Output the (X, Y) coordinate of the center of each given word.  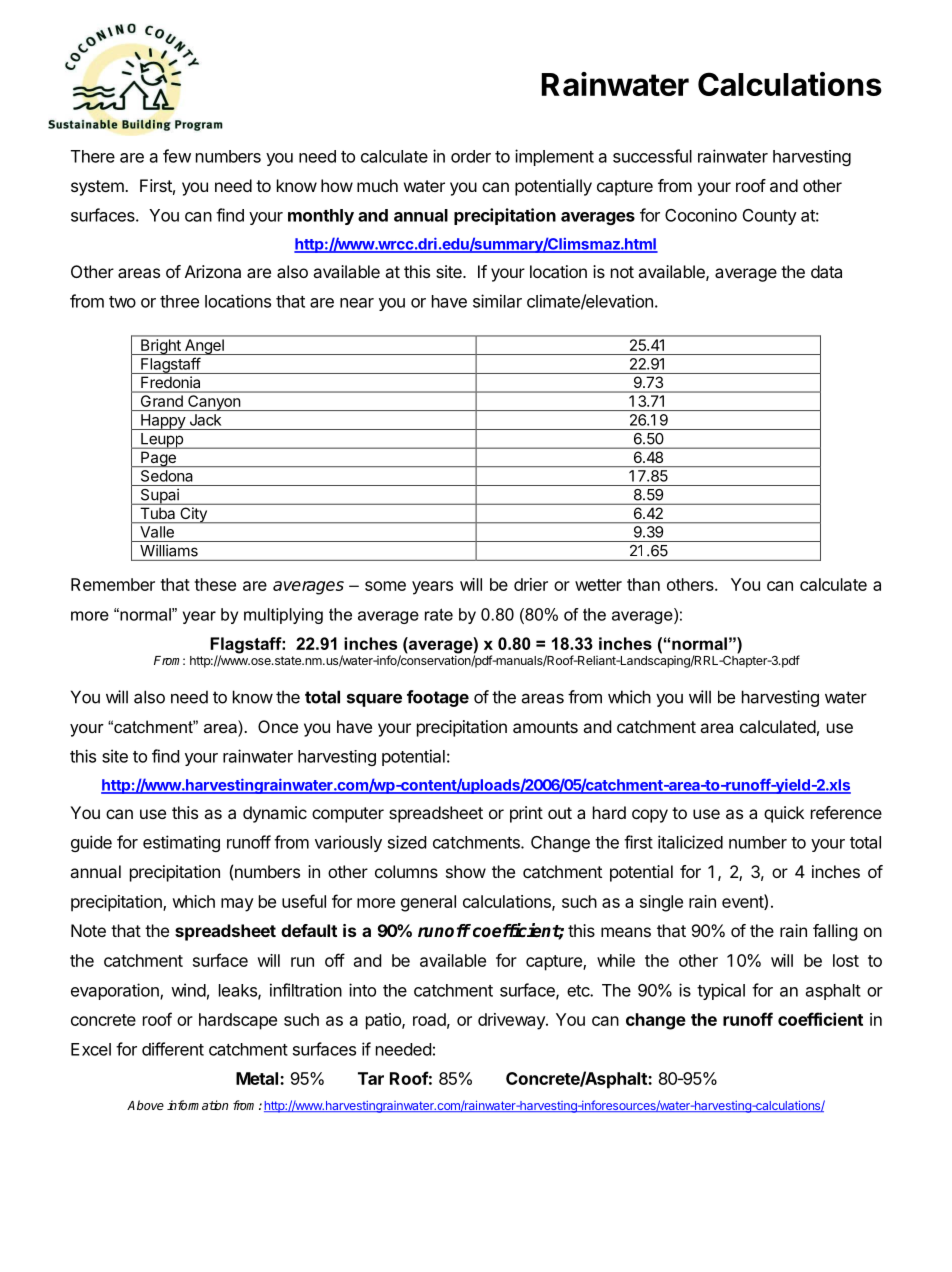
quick (784, 814)
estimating (181, 843)
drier (531, 584)
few (177, 156)
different (173, 1049)
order (471, 156)
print (526, 814)
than (643, 584)
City (193, 515)
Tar (371, 1078)
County (770, 217)
